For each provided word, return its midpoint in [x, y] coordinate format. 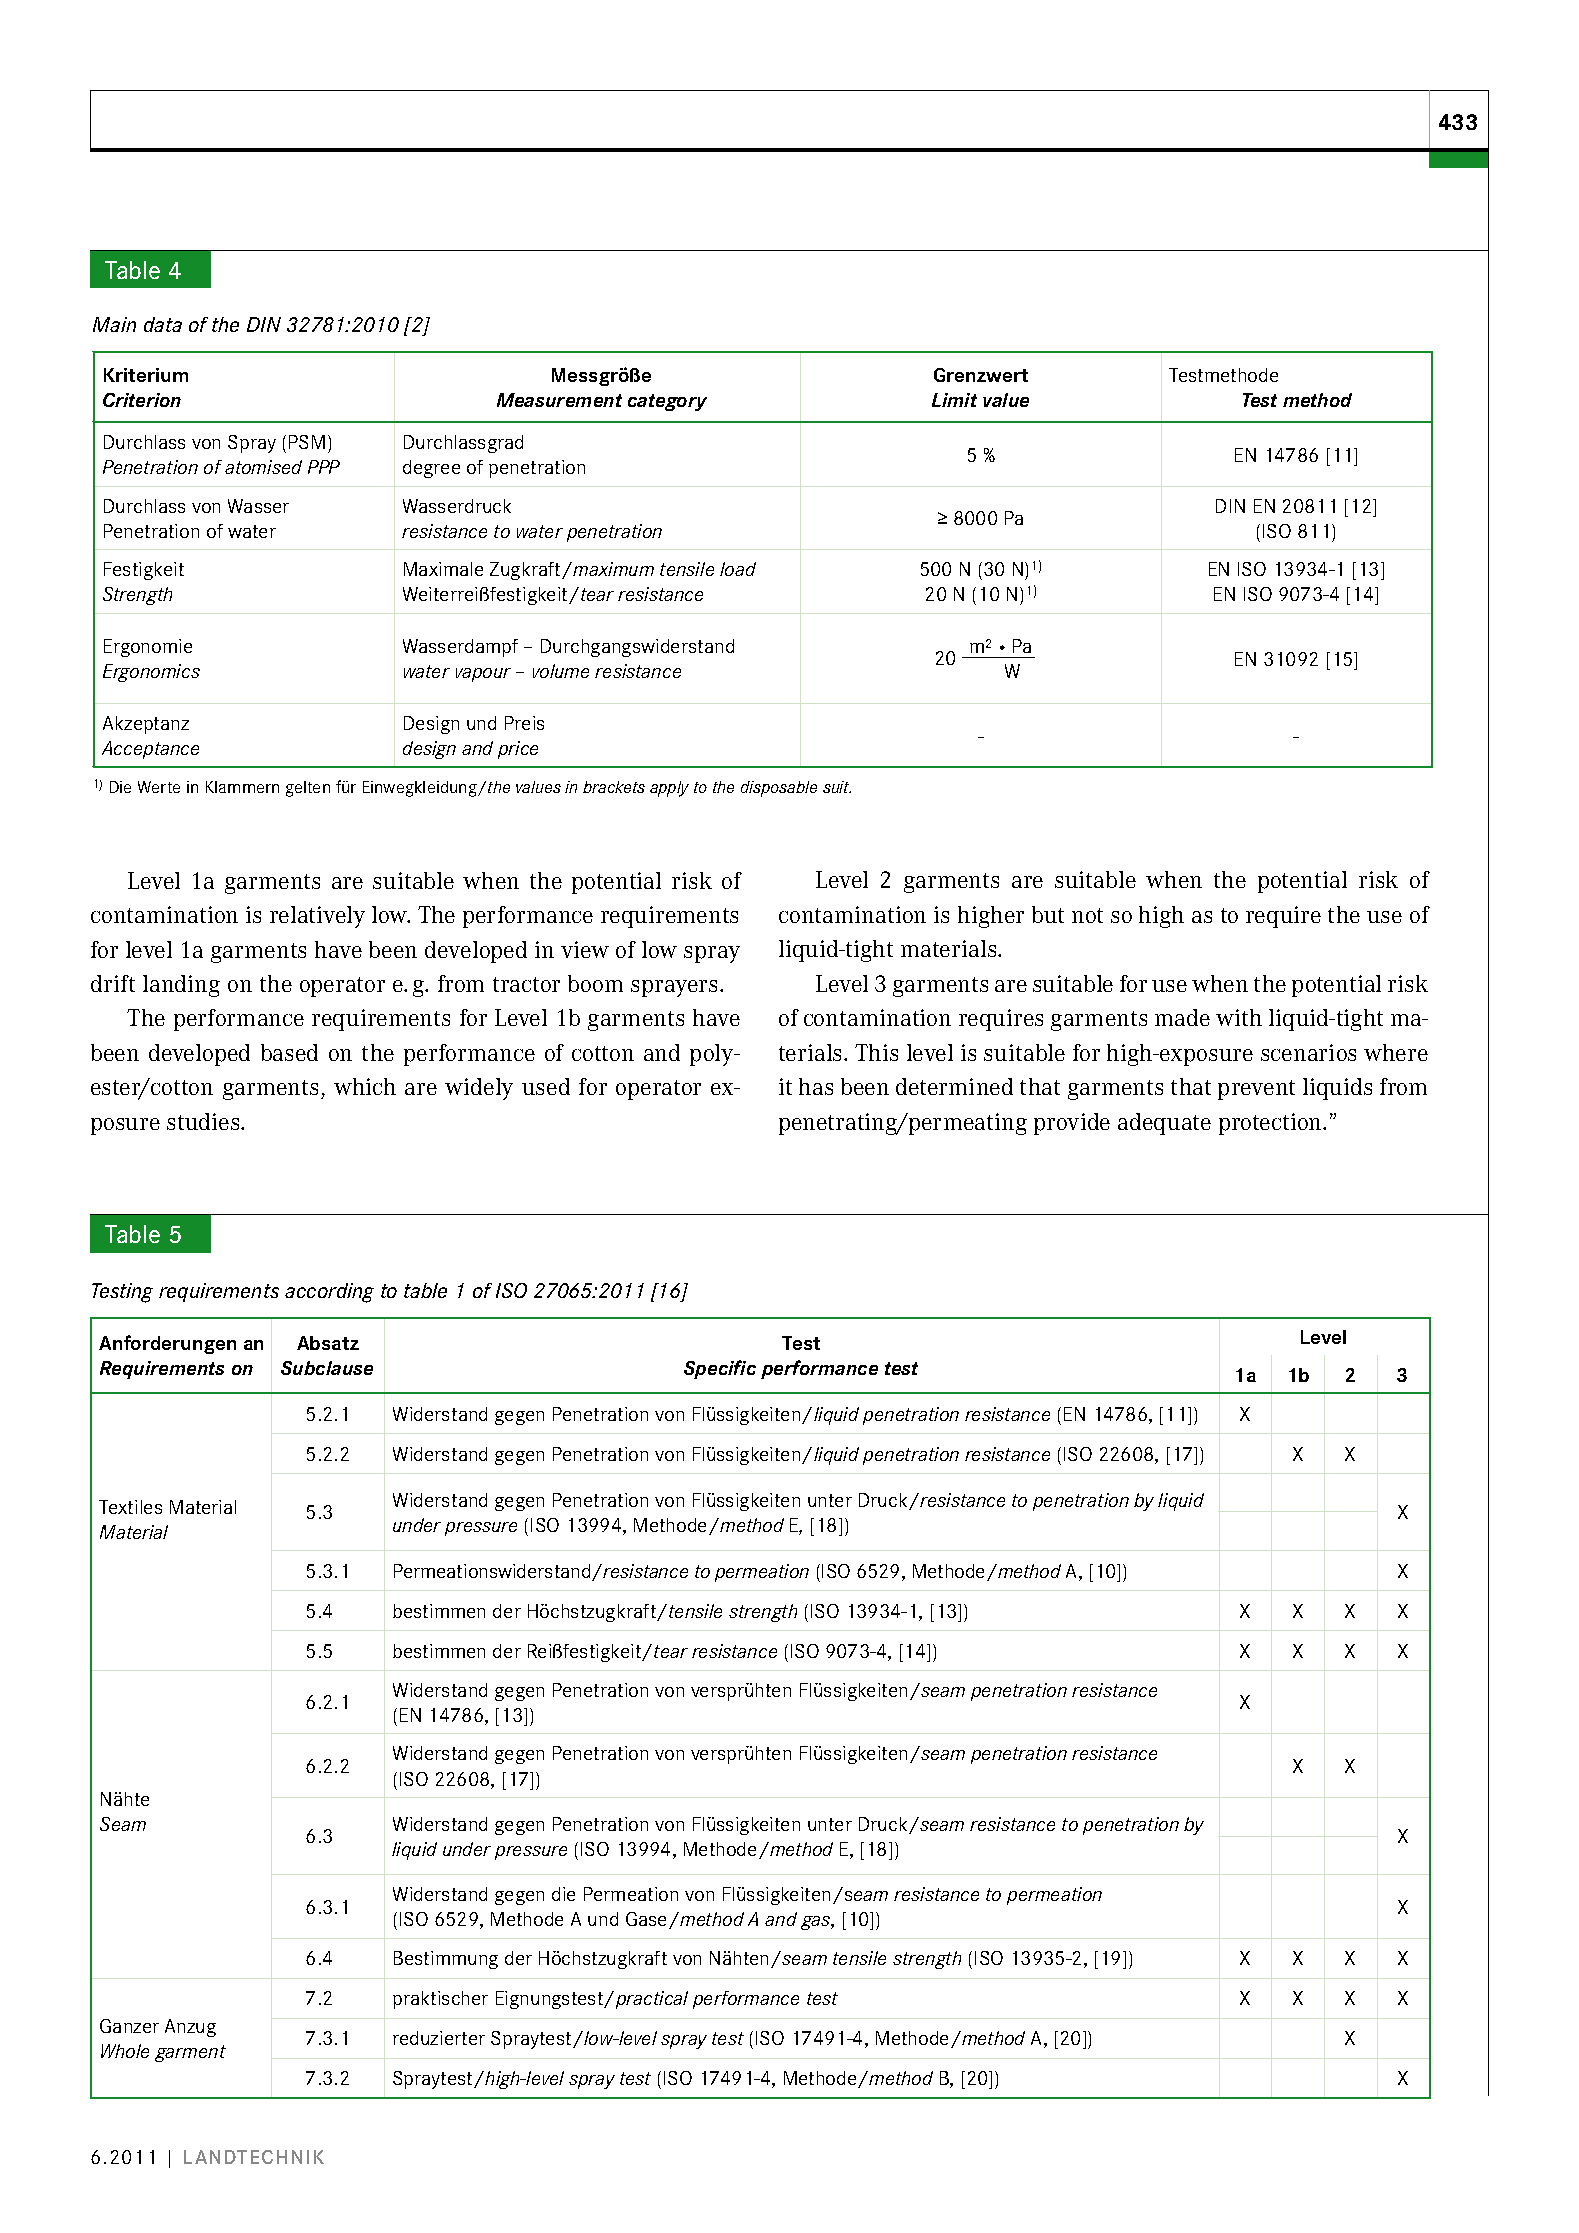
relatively [317, 917]
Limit [954, 400]
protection [1272, 1124]
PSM [307, 442]
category [667, 402]
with [1239, 1017]
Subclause [327, 1368]
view [585, 949]
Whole [125, 2051]
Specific [720, 1369]
